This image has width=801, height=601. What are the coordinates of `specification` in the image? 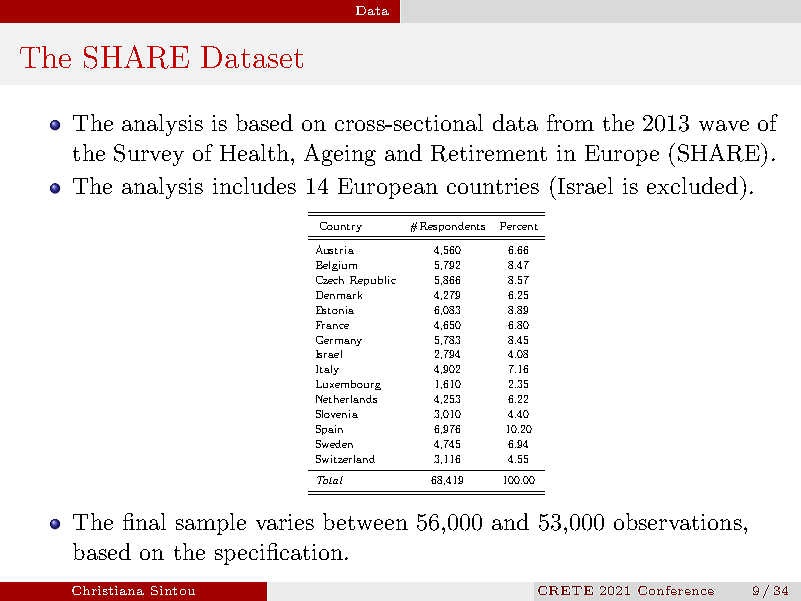 It's located at (279, 554).
